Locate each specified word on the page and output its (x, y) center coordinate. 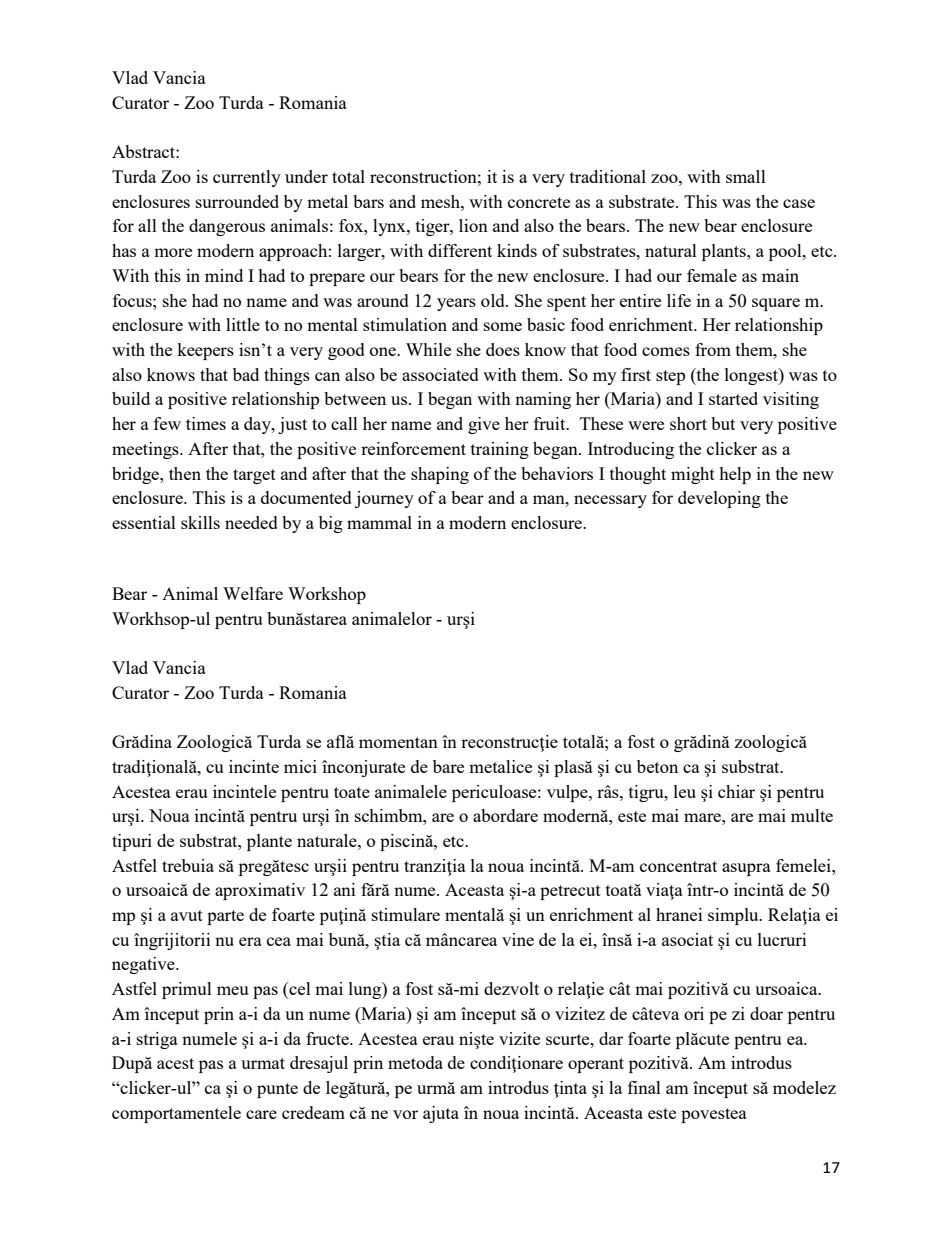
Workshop (327, 595)
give (484, 425)
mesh (441, 201)
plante (269, 842)
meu (232, 990)
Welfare (253, 593)
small (746, 176)
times (206, 423)
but (723, 423)
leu (685, 791)
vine (518, 939)
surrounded (237, 201)
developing (719, 499)
